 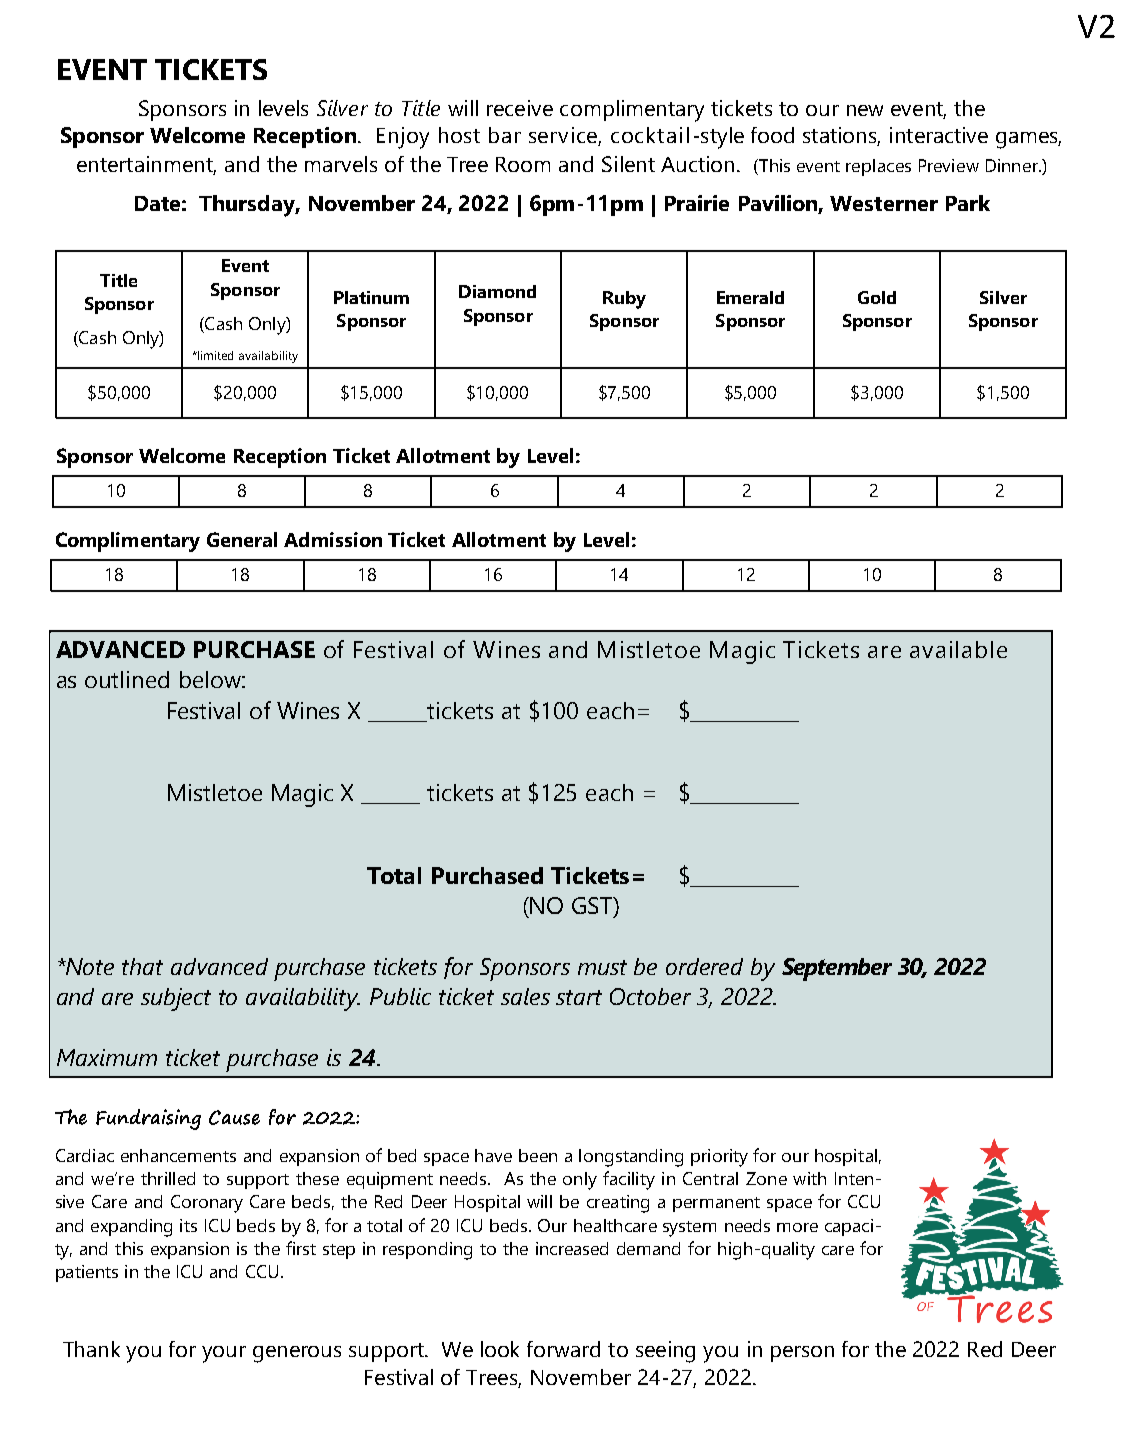 I want to click on General, so click(x=242, y=539).
